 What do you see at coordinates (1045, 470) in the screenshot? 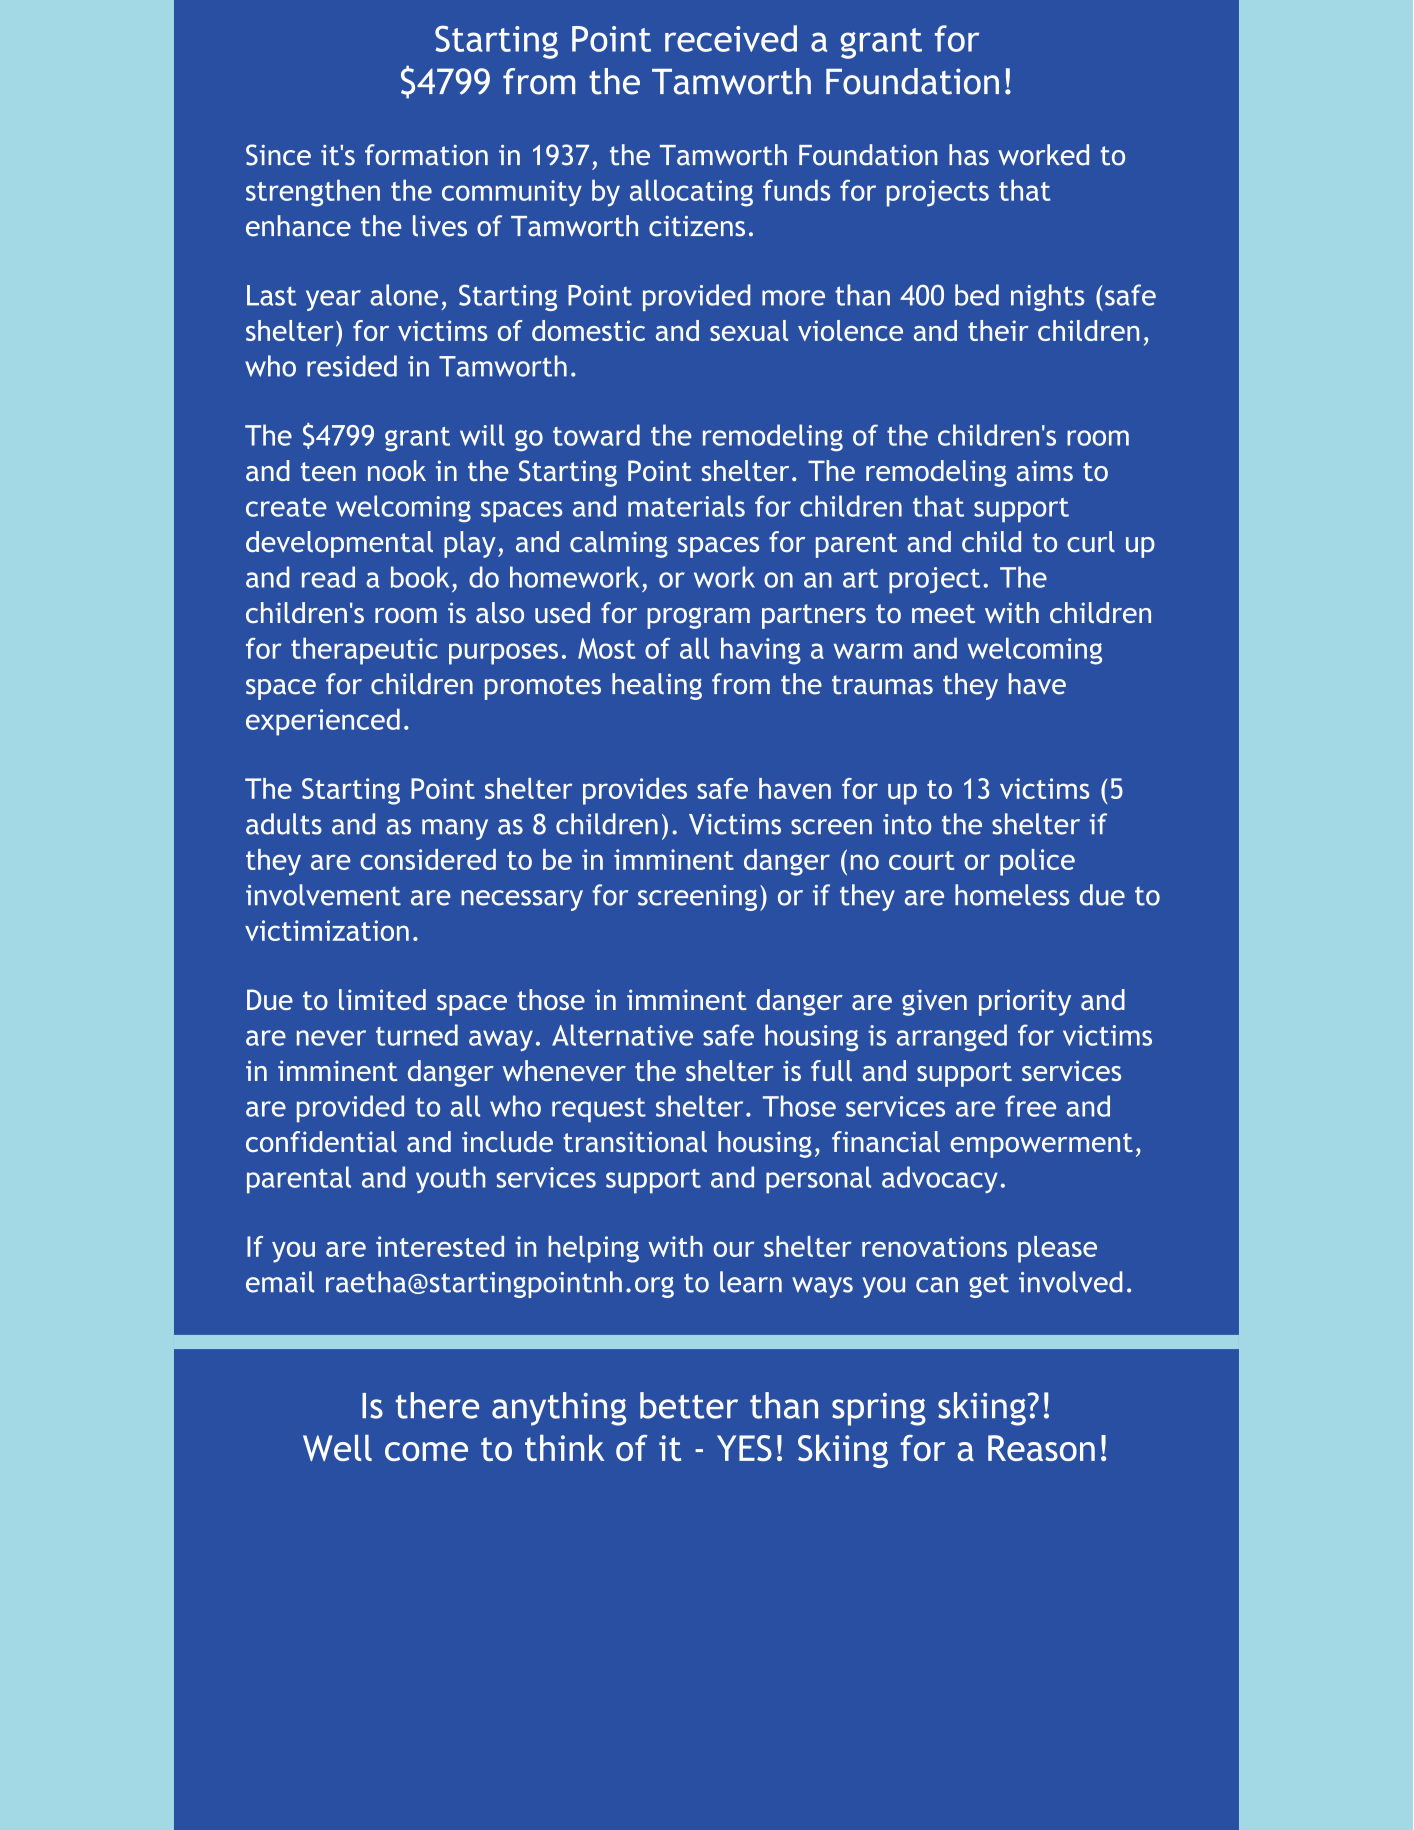
I see `aims` at bounding box center [1045, 470].
